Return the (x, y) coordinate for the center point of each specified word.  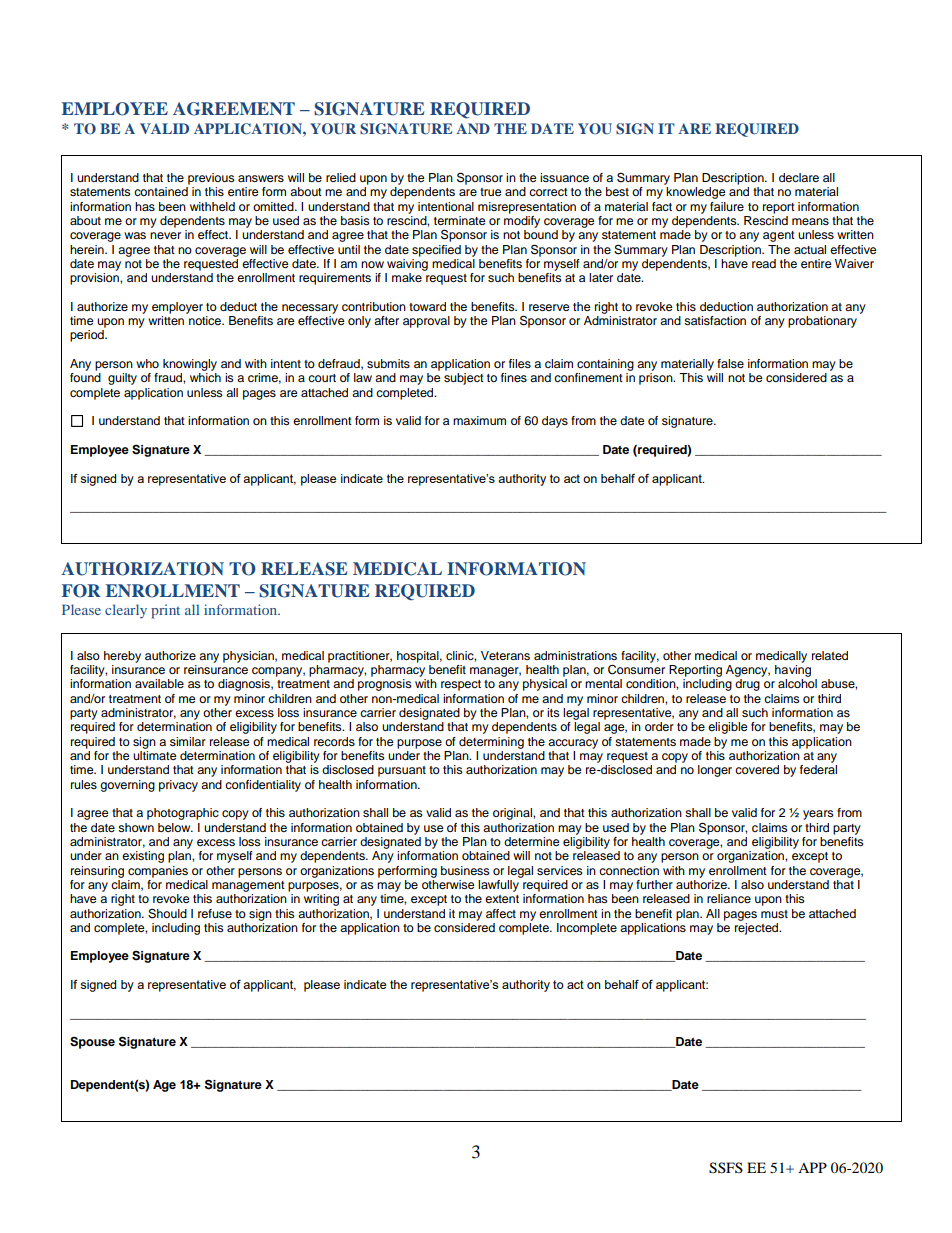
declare (799, 177)
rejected (758, 927)
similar (188, 741)
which (205, 377)
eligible (728, 728)
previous (211, 179)
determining (491, 743)
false (730, 363)
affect (501, 913)
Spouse (92, 1042)
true (491, 192)
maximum (479, 420)
